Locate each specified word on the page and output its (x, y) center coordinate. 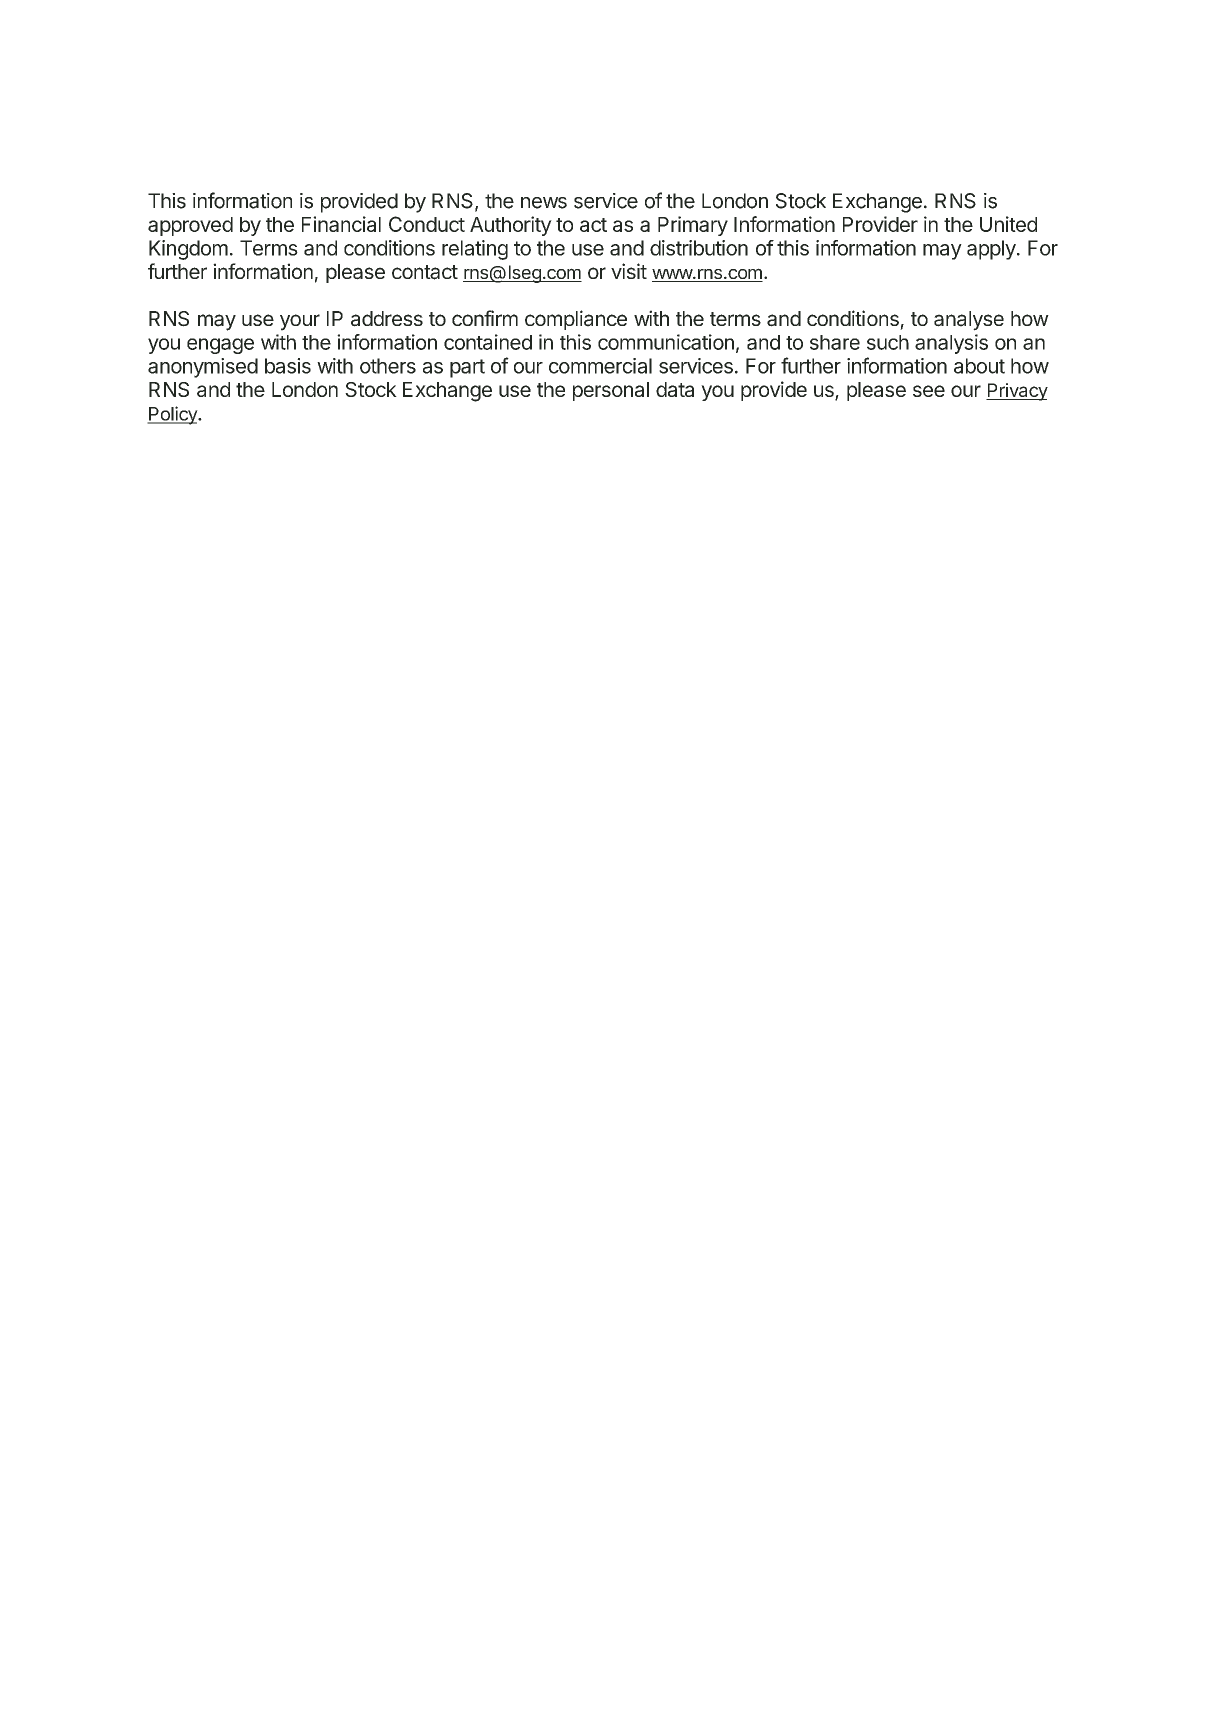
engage (220, 346)
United (1008, 224)
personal (611, 391)
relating (475, 250)
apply (991, 250)
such (888, 342)
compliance (576, 320)
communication (666, 342)
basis (288, 366)
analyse (969, 321)
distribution (699, 248)
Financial (341, 224)
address (387, 319)
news (544, 203)
